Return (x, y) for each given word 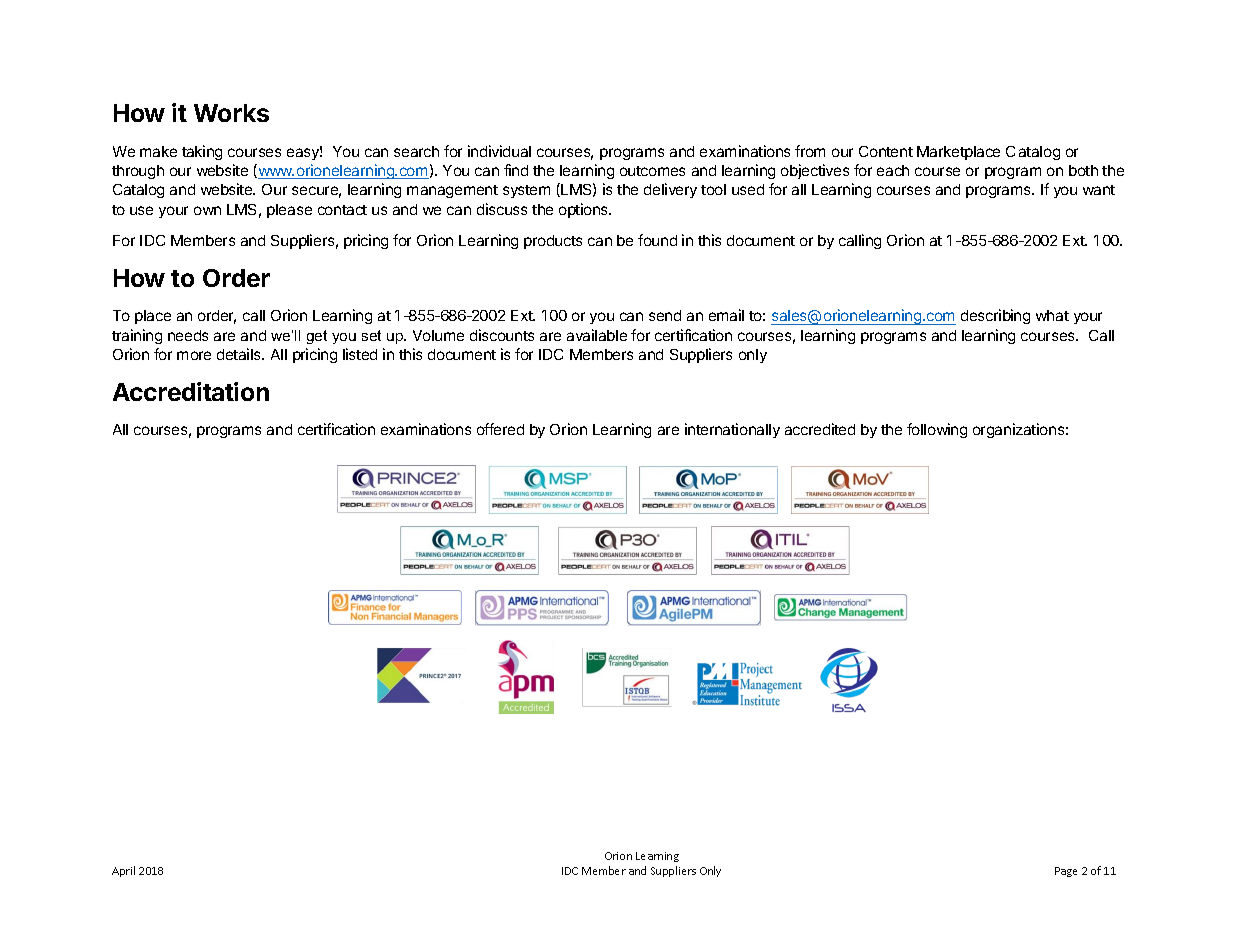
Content (886, 151)
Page (1066, 872)
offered (500, 429)
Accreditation (191, 391)
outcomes (652, 171)
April (123, 871)
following (937, 430)
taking (202, 152)
